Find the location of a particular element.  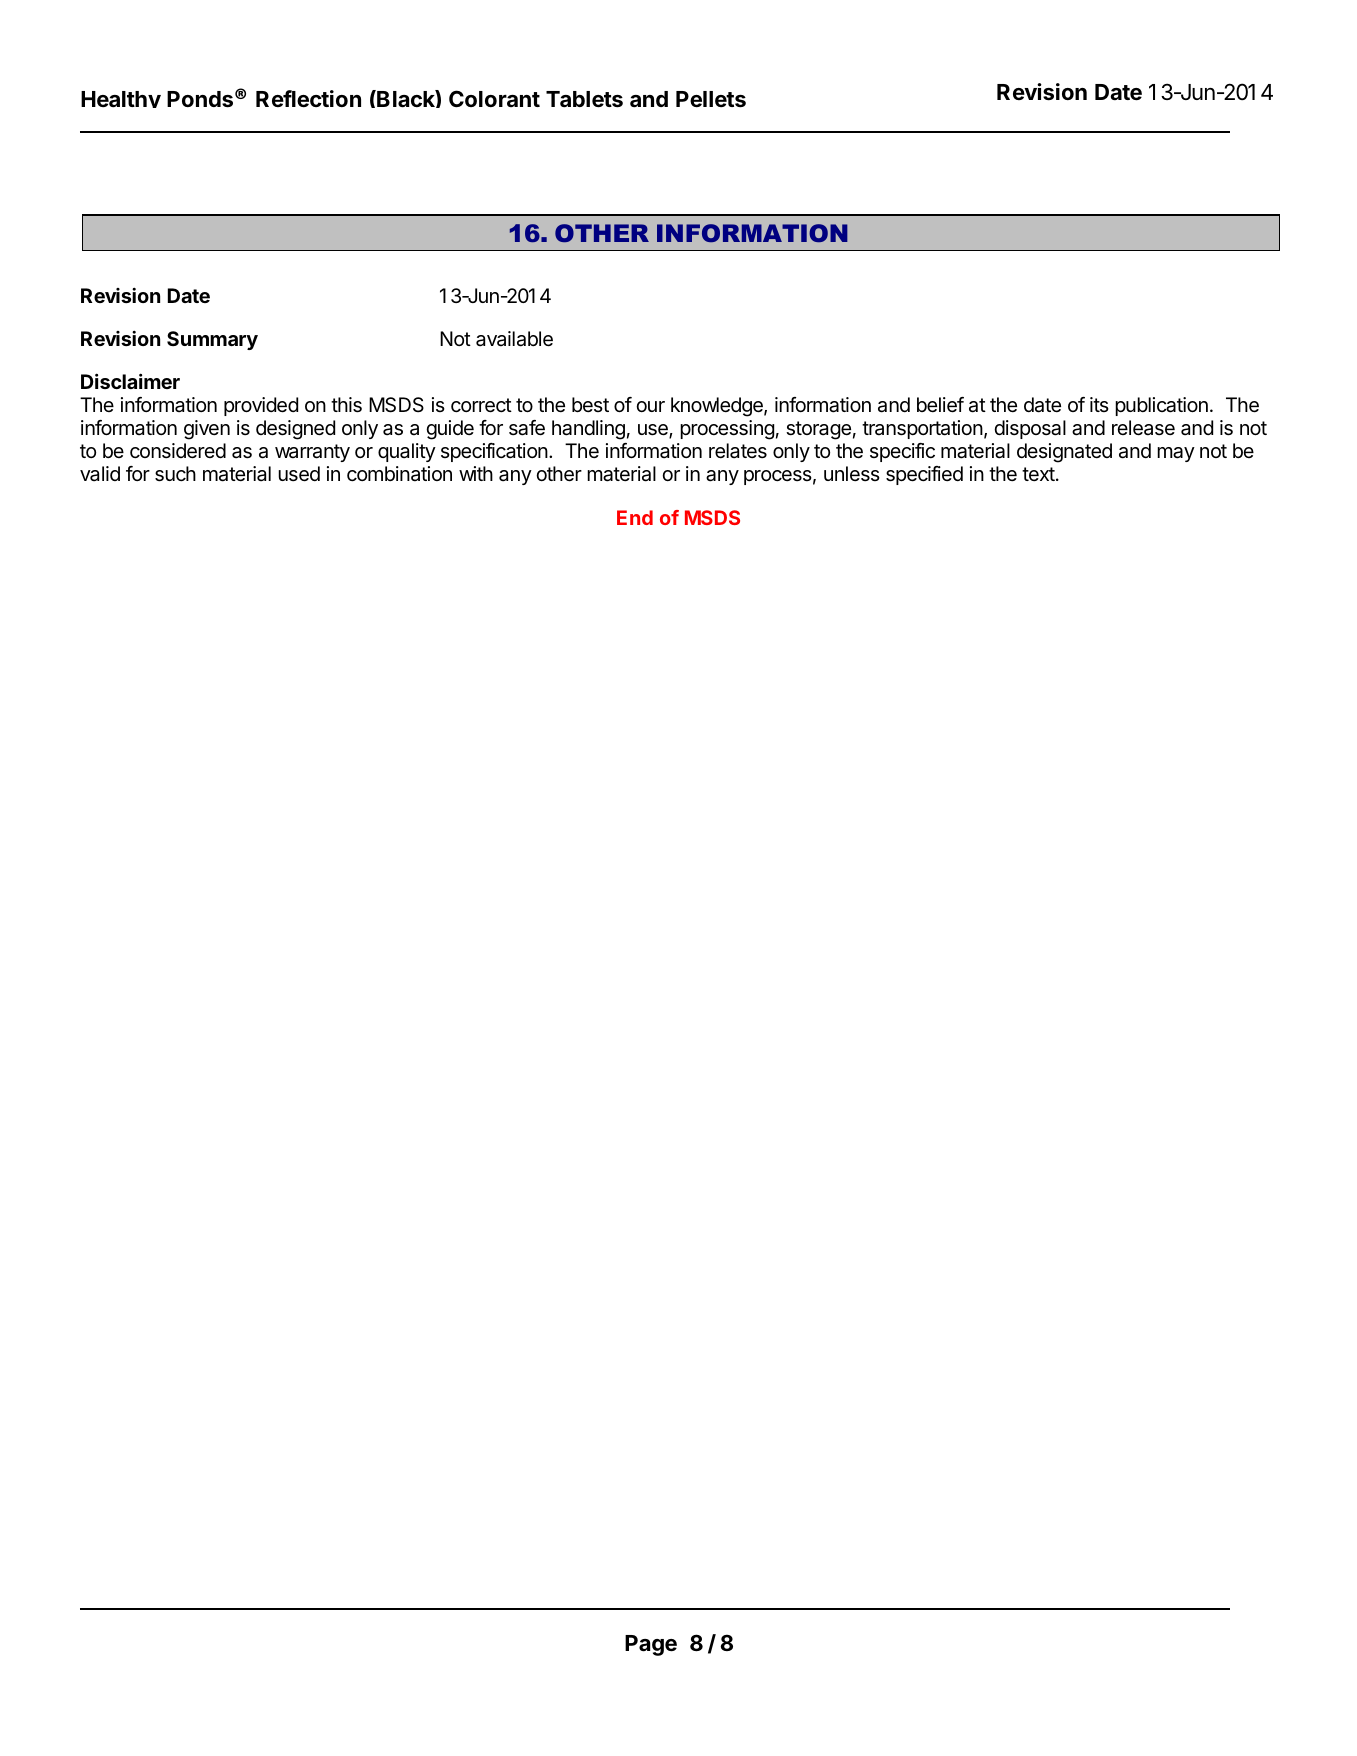

text is located at coordinates (1038, 474).
